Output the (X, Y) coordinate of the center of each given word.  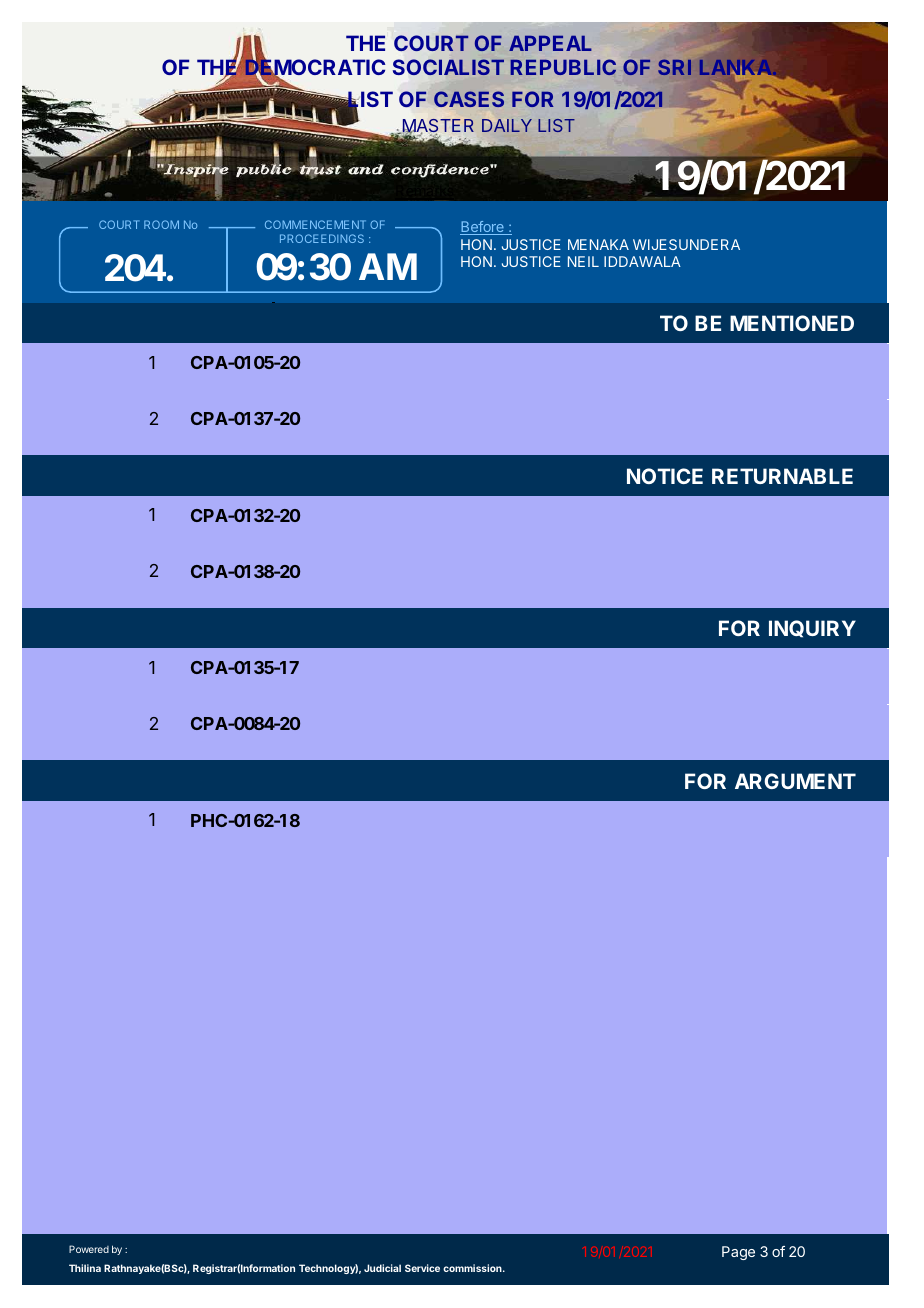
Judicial (382, 1268)
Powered (89, 1249)
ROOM (161, 224)
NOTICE (665, 476)
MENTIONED (792, 323)
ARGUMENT (795, 781)
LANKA (737, 67)
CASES (469, 99)
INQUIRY (812, 629)
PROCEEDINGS (322, 238)
